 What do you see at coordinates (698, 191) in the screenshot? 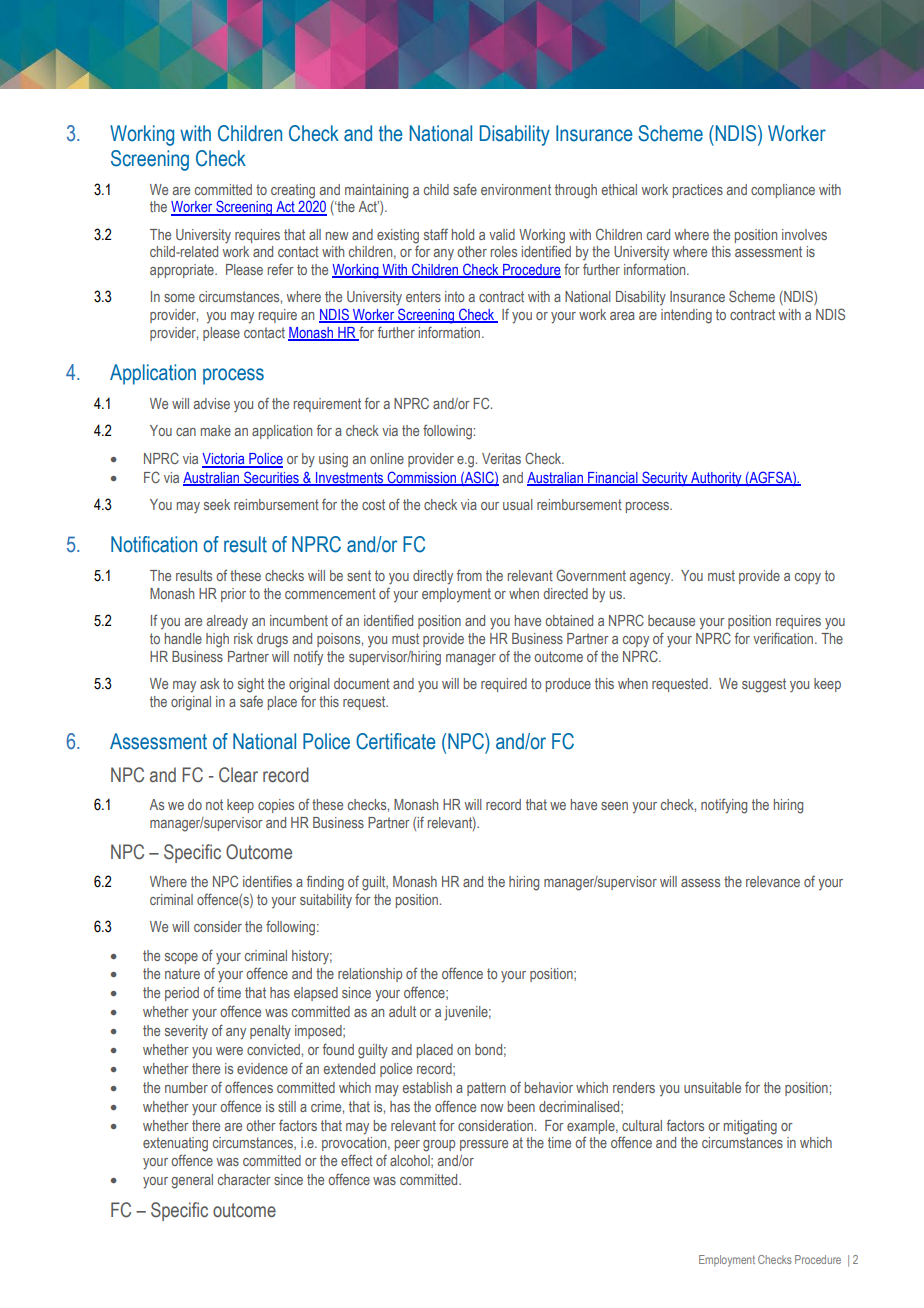
I see `practices` at bounding box center [698, 191].
